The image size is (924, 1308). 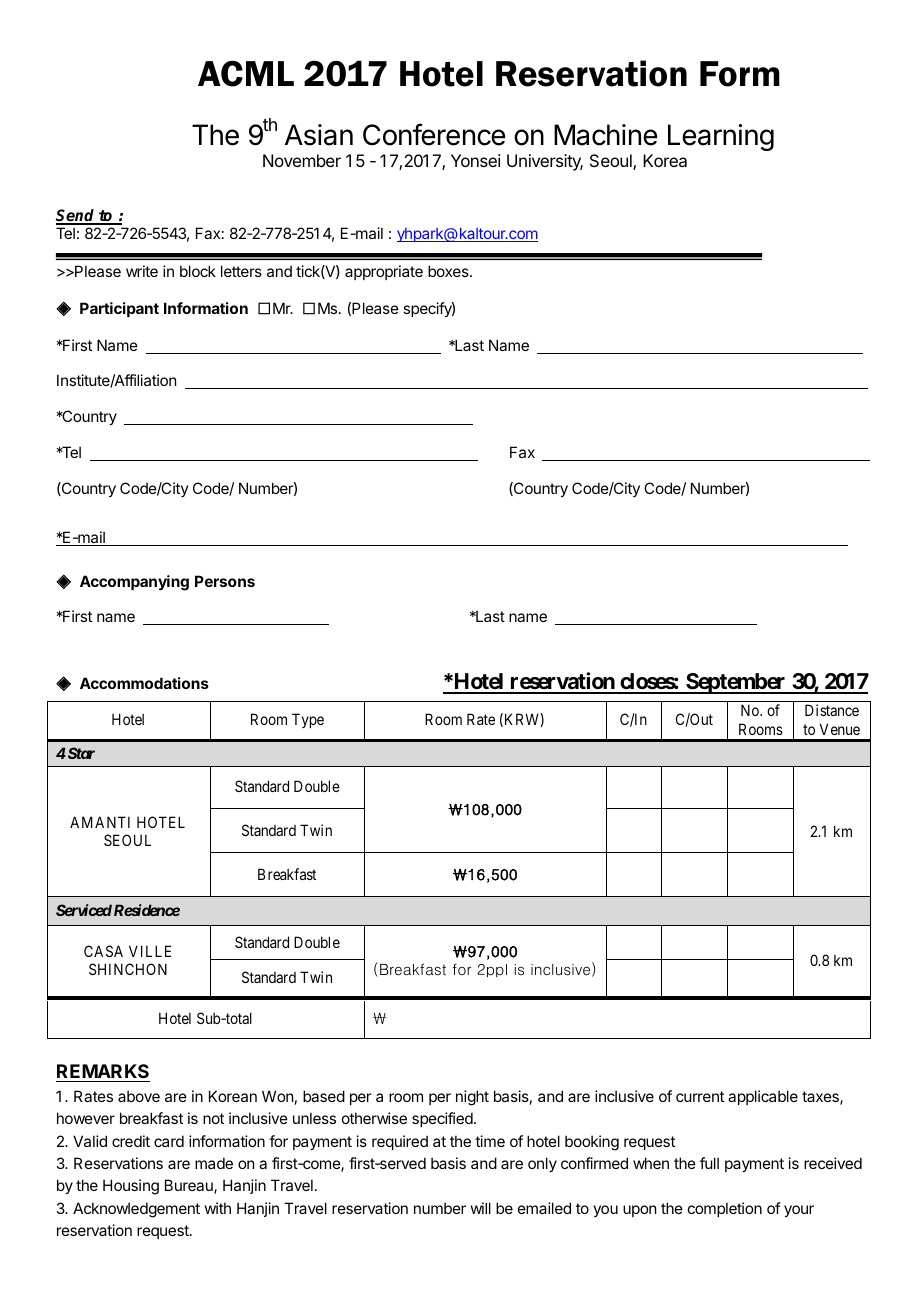 What do you see at coordinates (77, 216) in the page?
I see `Send` at bounding box center [77, 216].
